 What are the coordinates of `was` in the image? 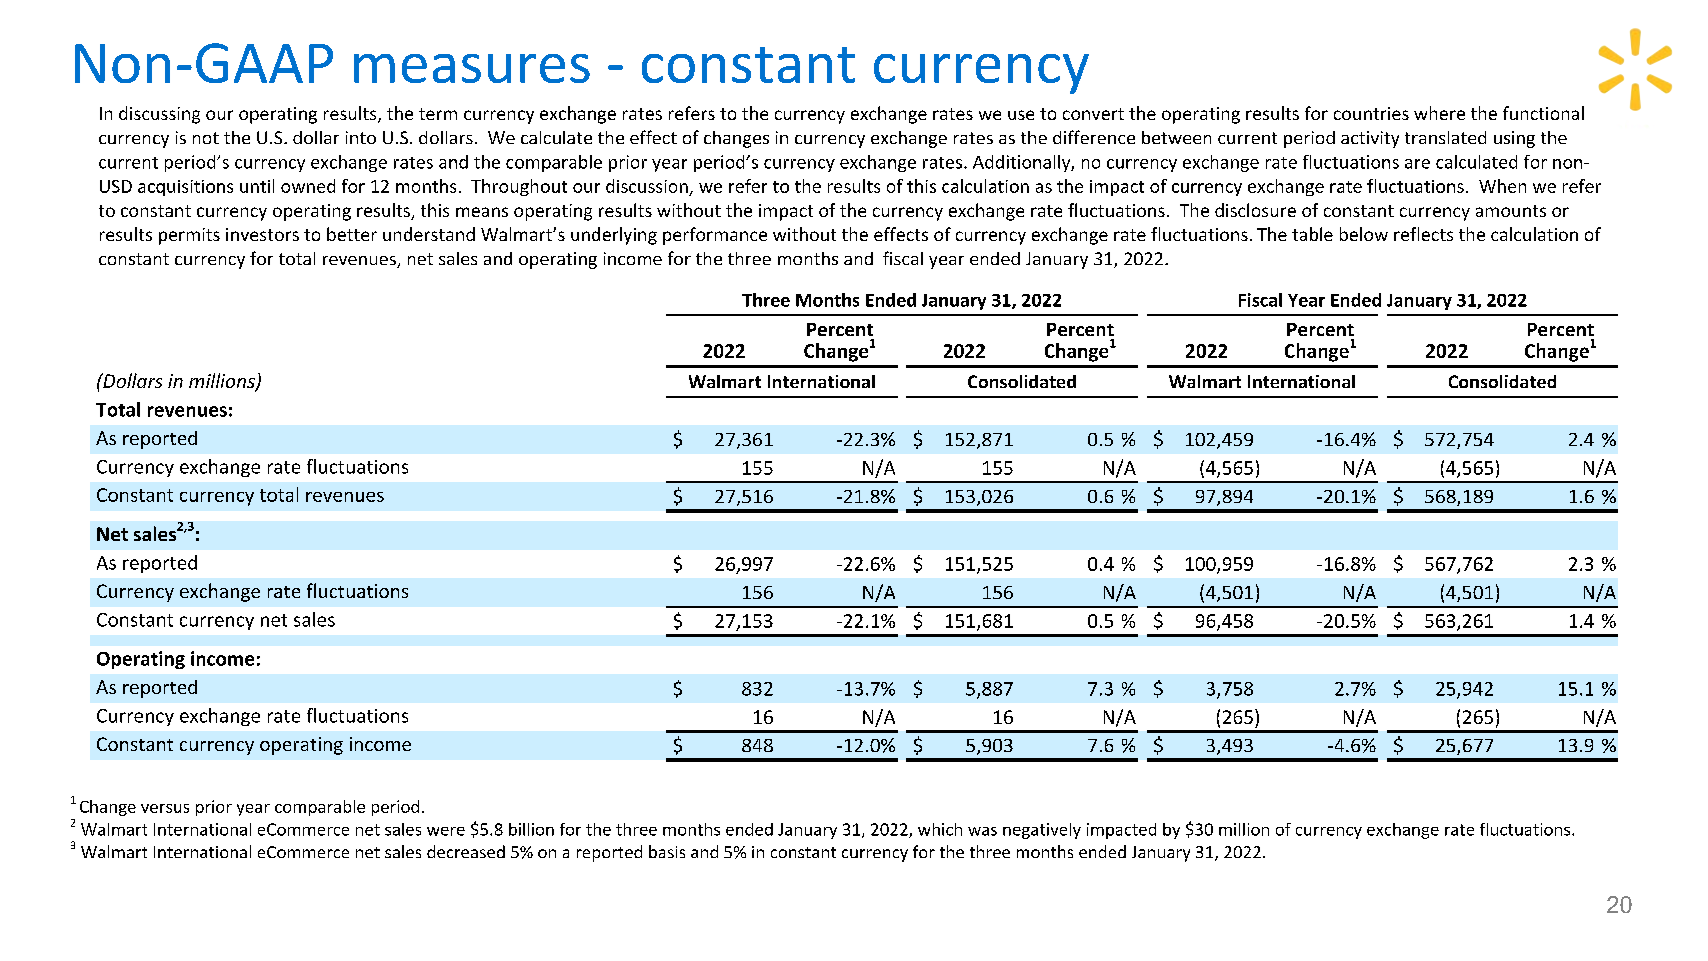 It's located at (982, 831).
